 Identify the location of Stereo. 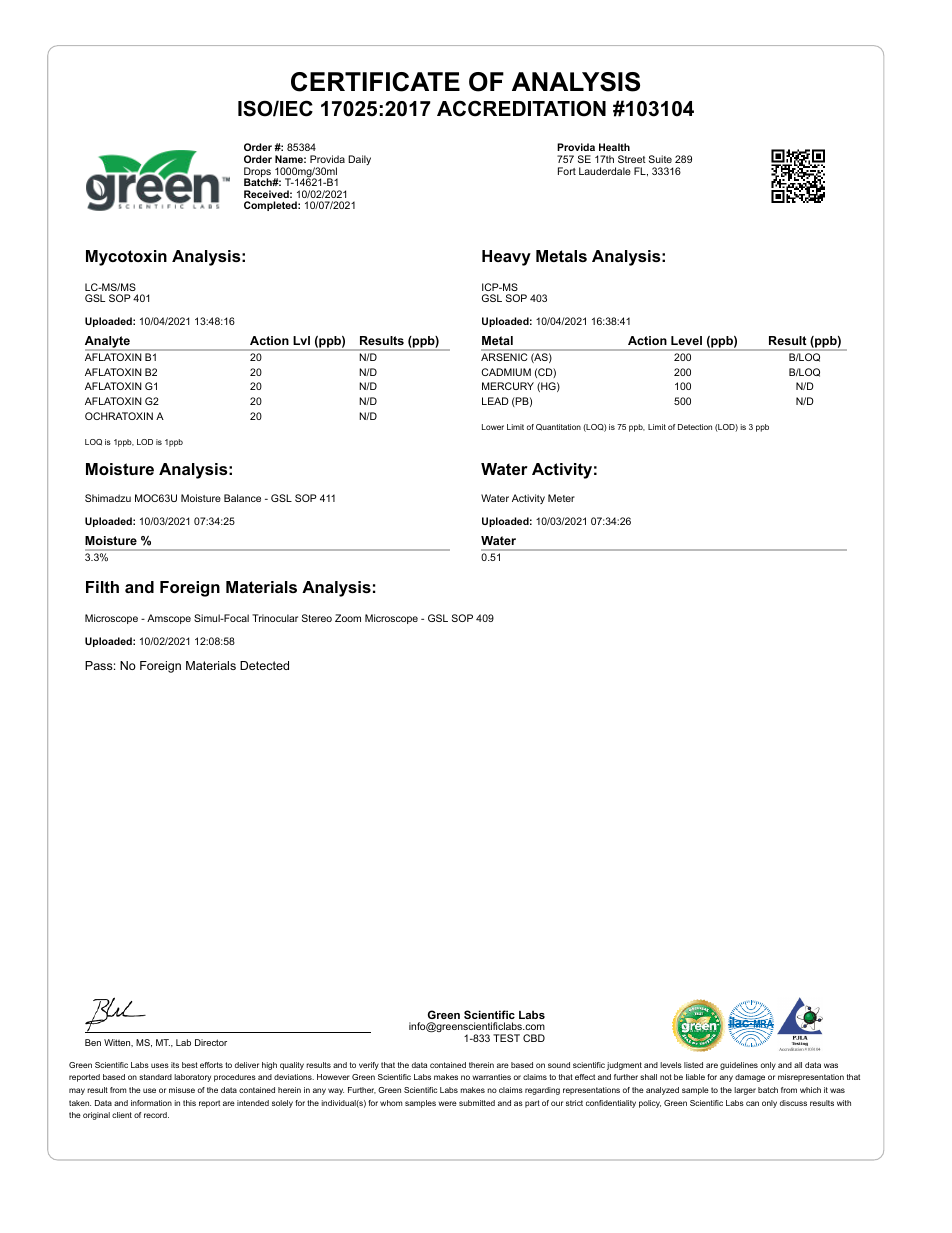
(317, 618).
